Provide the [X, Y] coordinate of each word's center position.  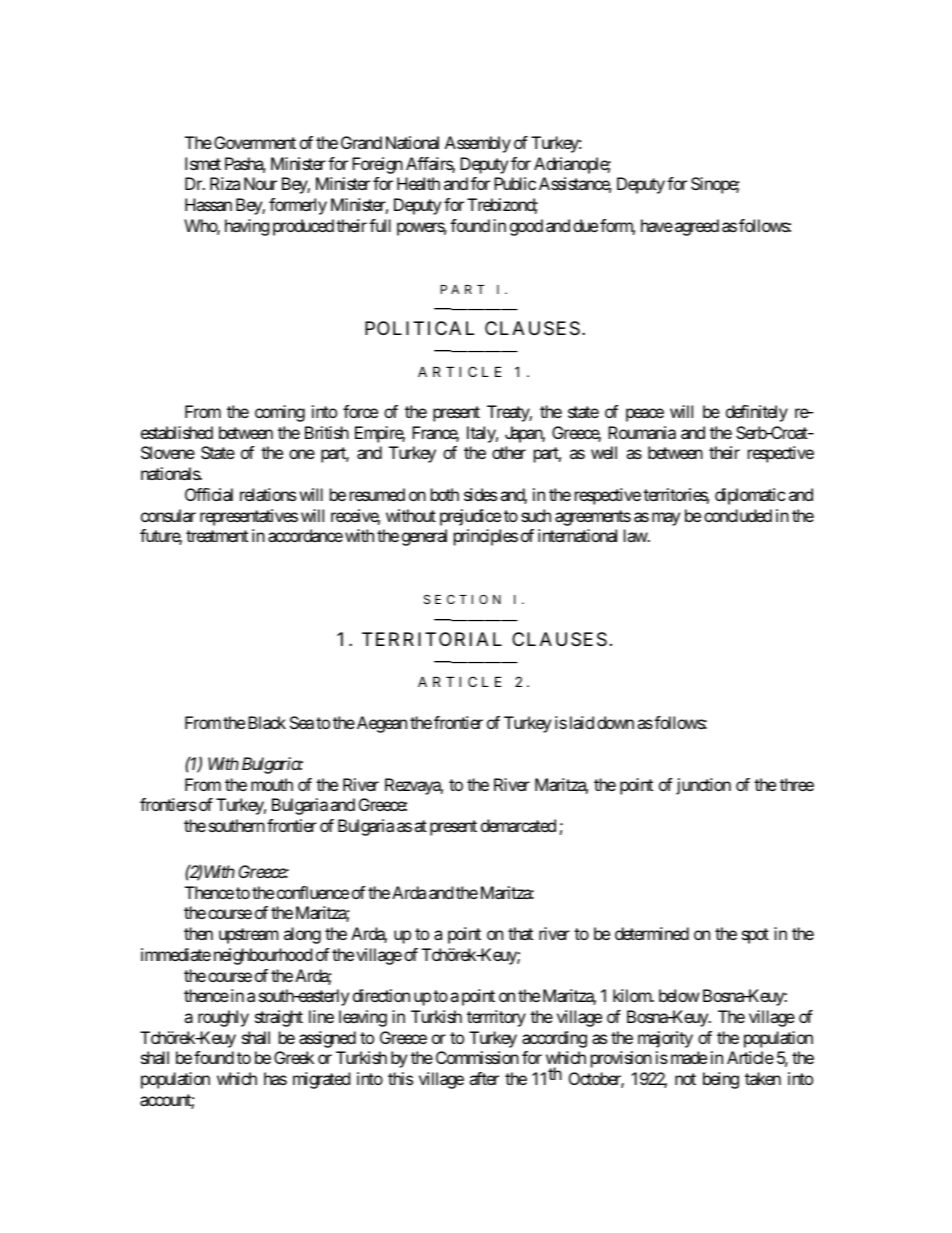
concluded [738, 515]
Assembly [478, 144]
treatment [217, 536]
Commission [477, 1057]
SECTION [462, 599]
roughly [223, 1018]
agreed [697, 227]
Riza [225, 183]
